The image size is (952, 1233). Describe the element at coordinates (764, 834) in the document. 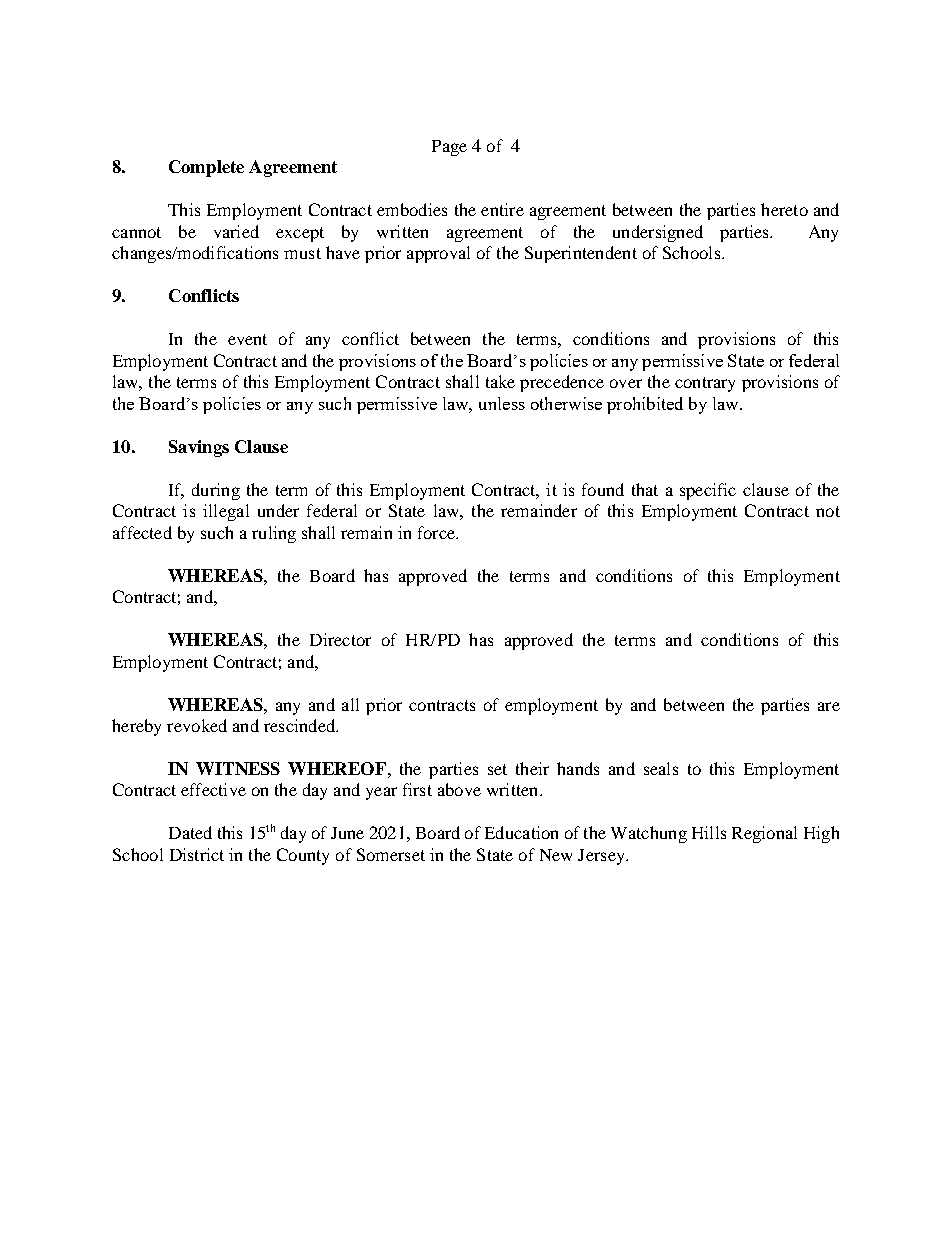

I see `Regional` at that location.
